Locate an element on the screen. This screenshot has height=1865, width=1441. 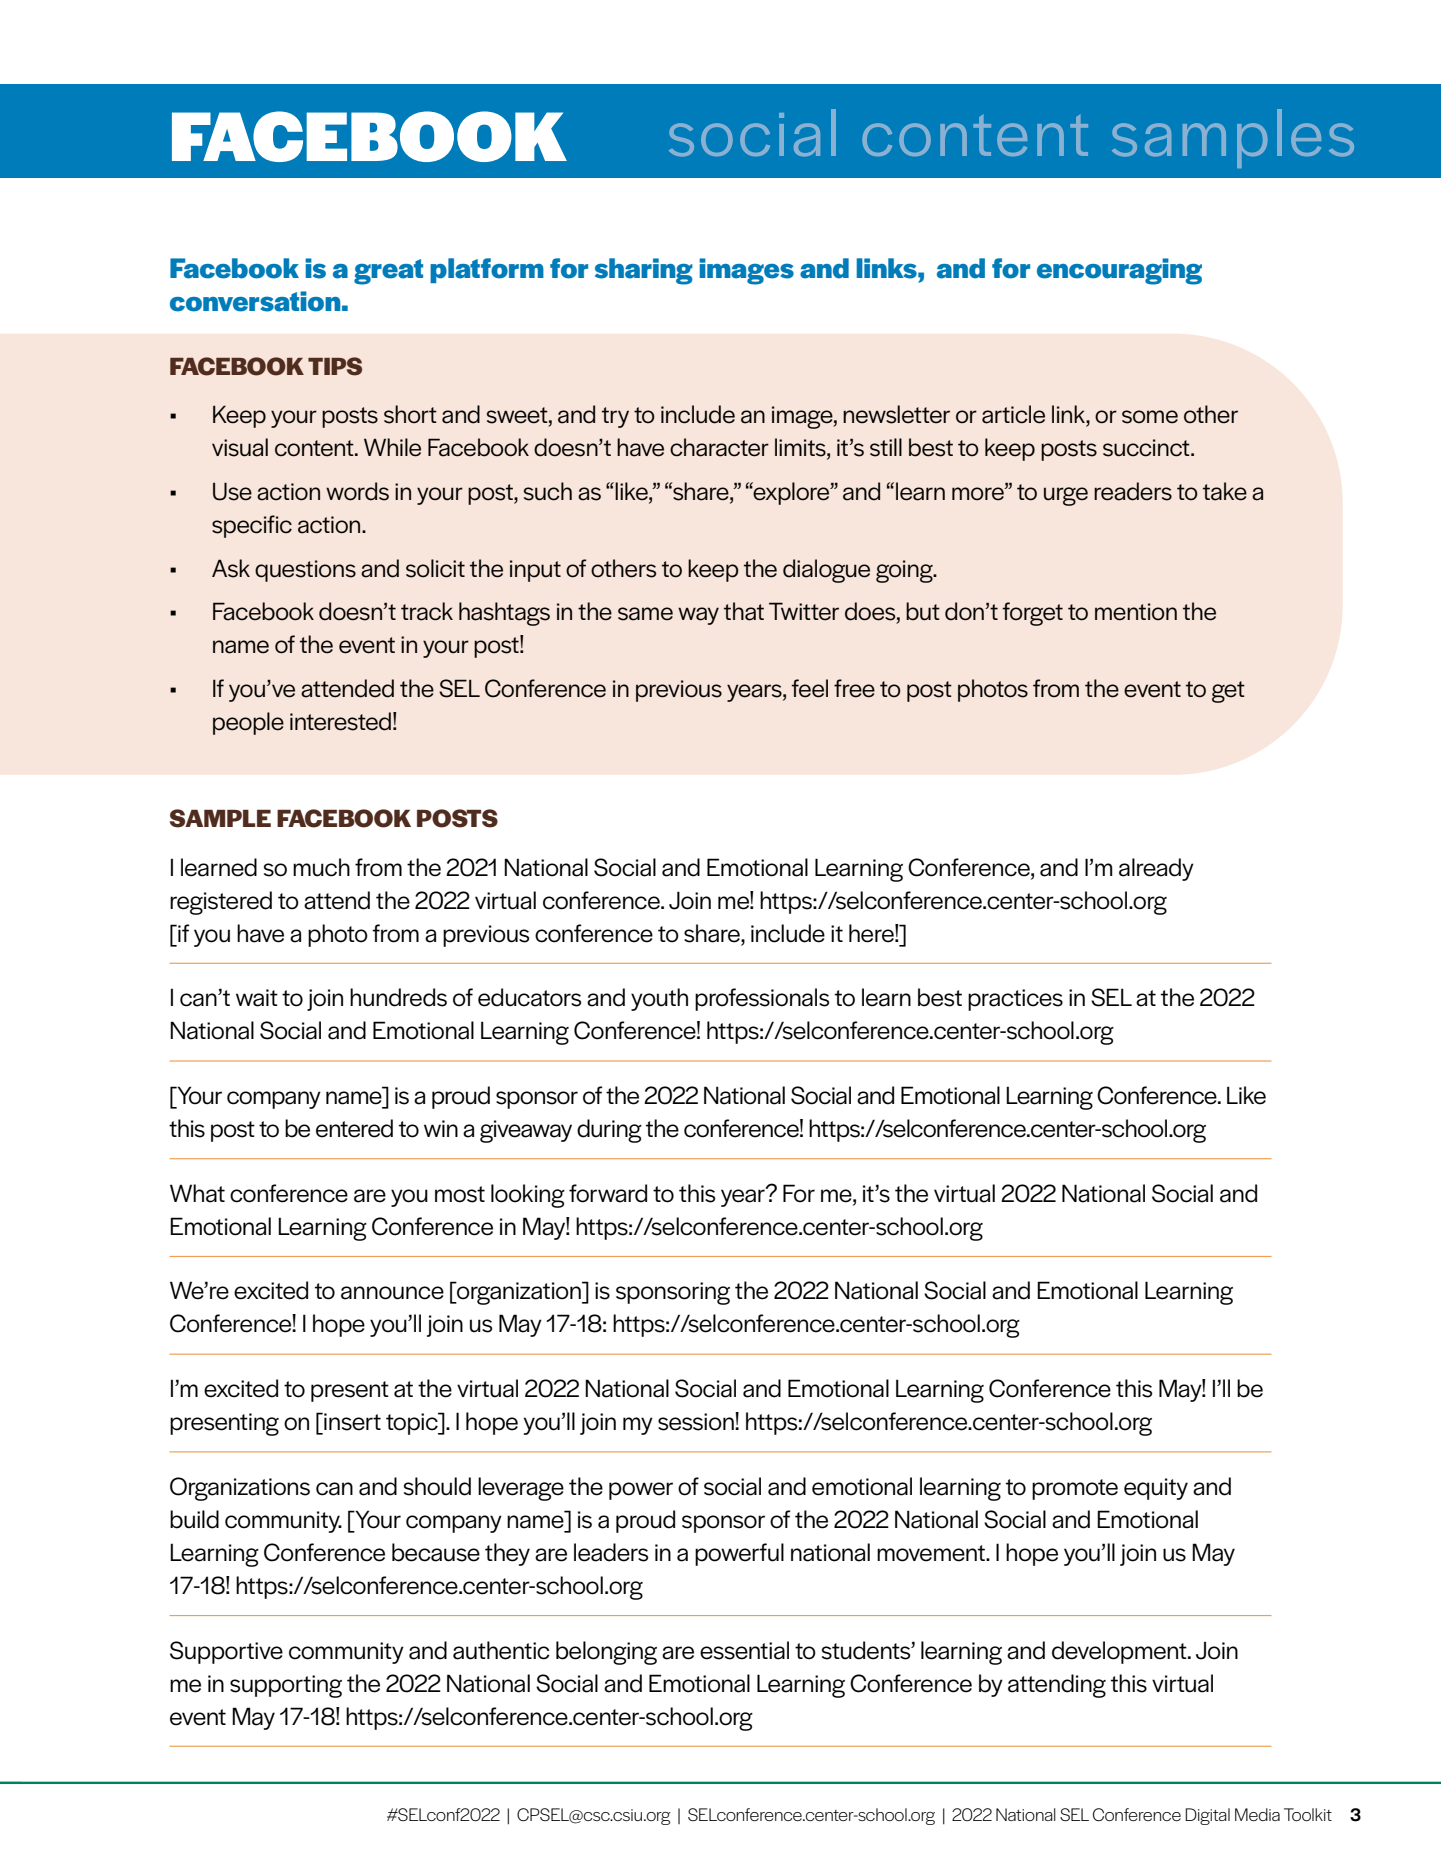
session is located at coordinates (697, 1421).
